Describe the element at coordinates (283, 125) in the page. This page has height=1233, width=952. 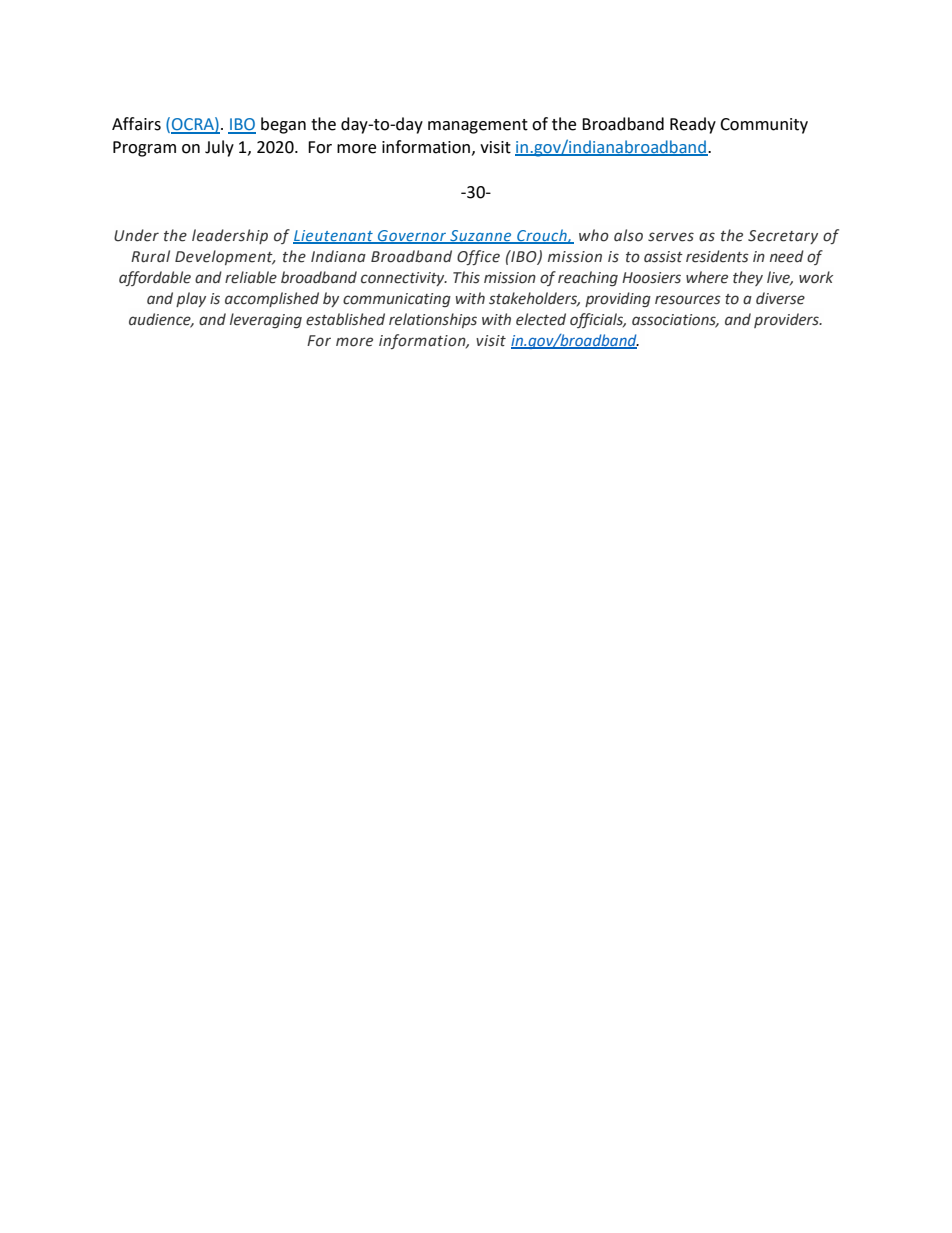
I see `began` at that location.
